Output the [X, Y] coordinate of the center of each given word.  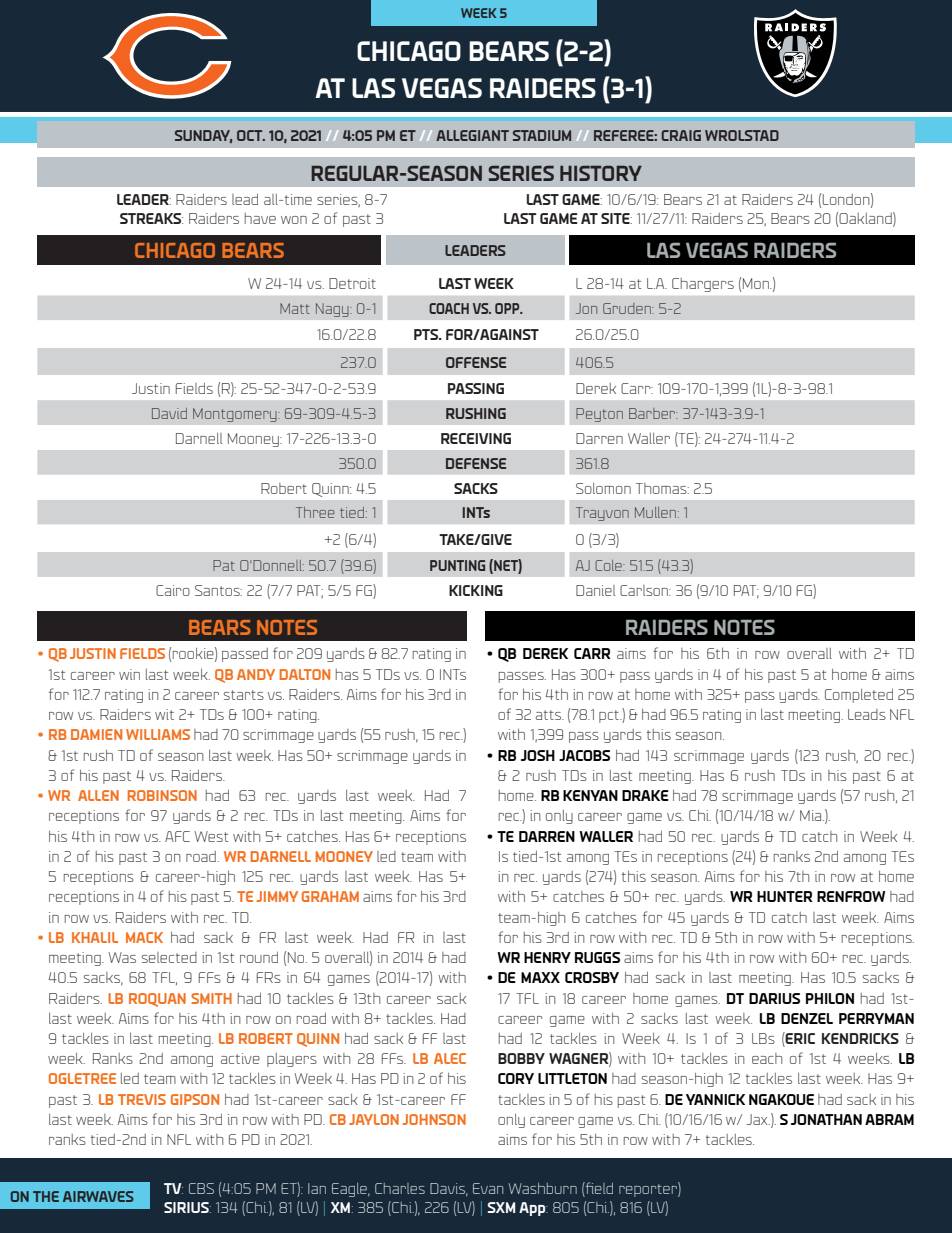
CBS [201, 1188]
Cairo [173, 590]
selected [169, 957]
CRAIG [681, 135]
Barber [653, 413]
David [169, 413]
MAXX [540, 977]
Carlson [645, 590]
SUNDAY [203, 136]
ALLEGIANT [472, 135]
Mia [812, 815]
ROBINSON [162, 795]
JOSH [538, 755]
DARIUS [774, 998]
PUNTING [457, 565]
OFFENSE [476, 362]
